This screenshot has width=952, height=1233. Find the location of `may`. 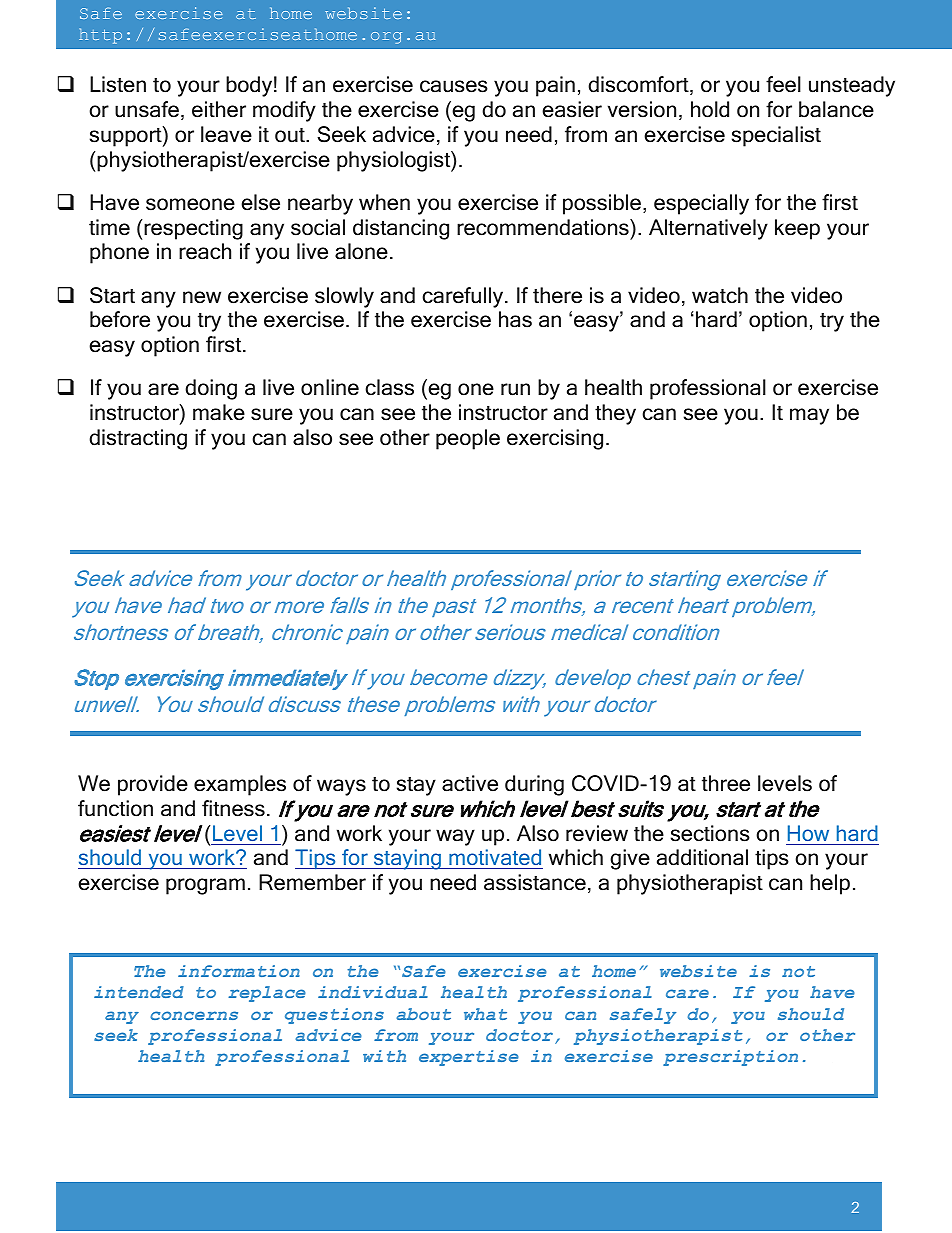

may is located at coordinates (809, 416).
